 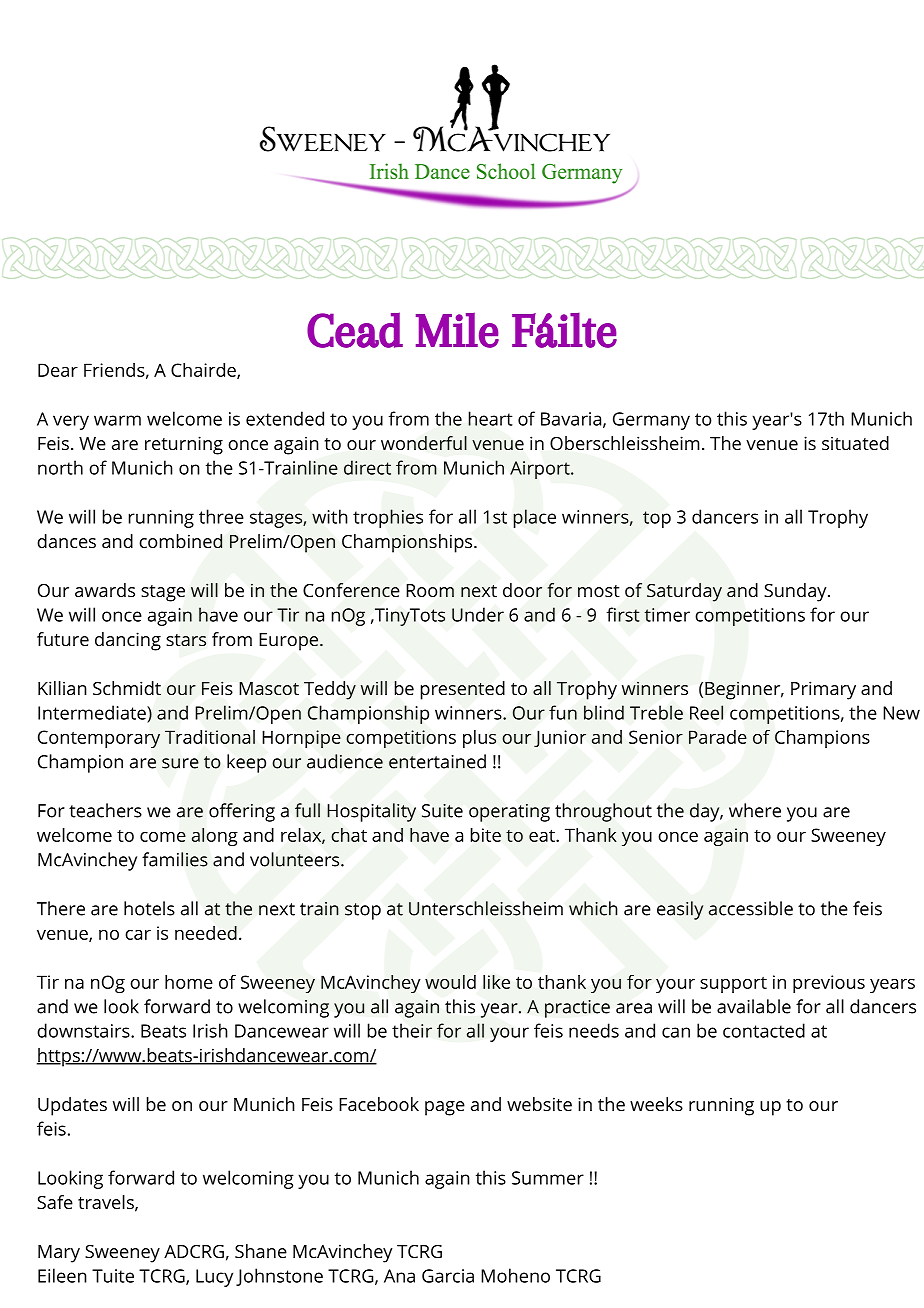 What do you see at coordinates (486, 835) in the page?
I see `bite` at bounding box center [486, 835].
